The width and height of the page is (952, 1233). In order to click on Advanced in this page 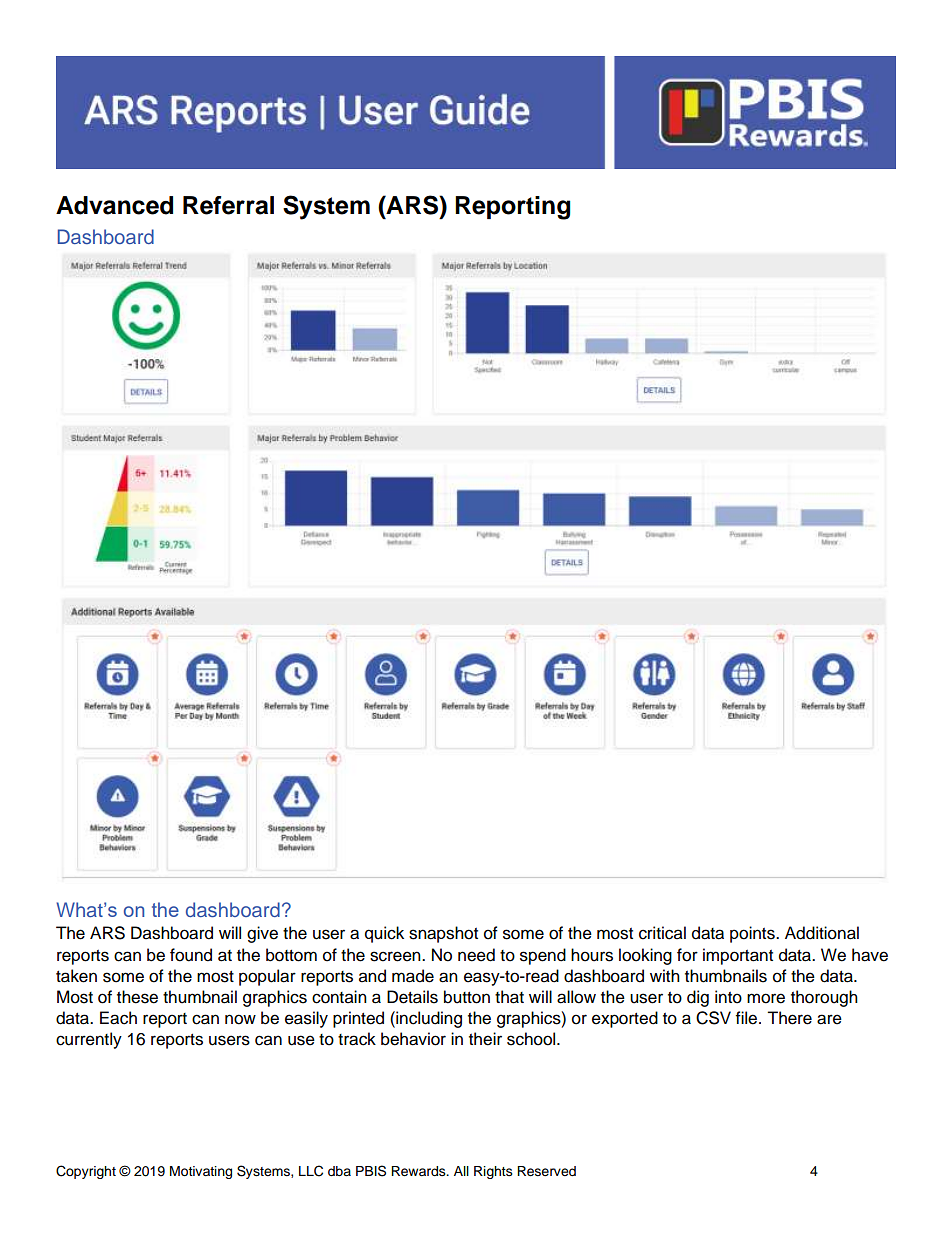, I will do `click(114, 205)`.
